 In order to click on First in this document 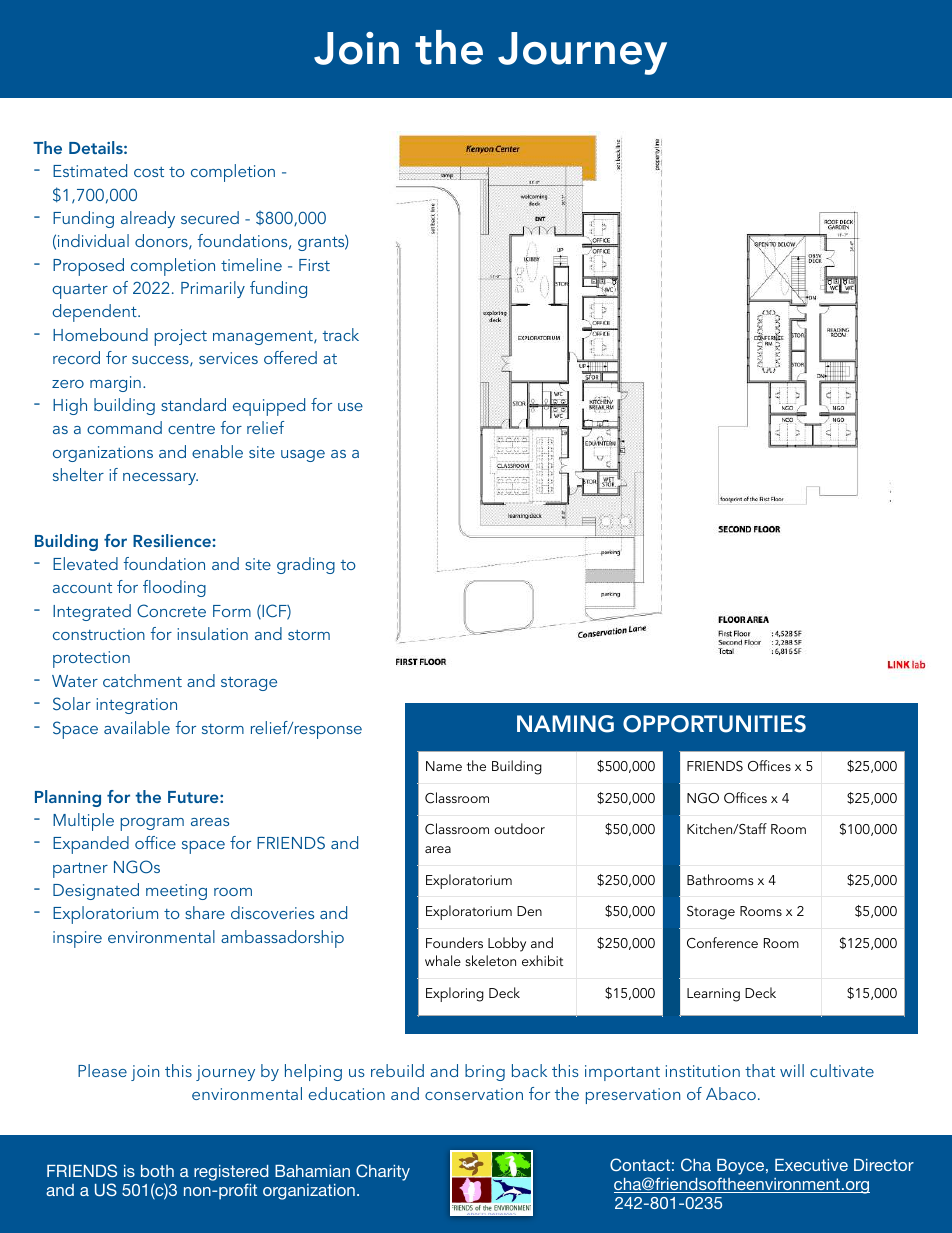, I will do `click(314, 265)`.
